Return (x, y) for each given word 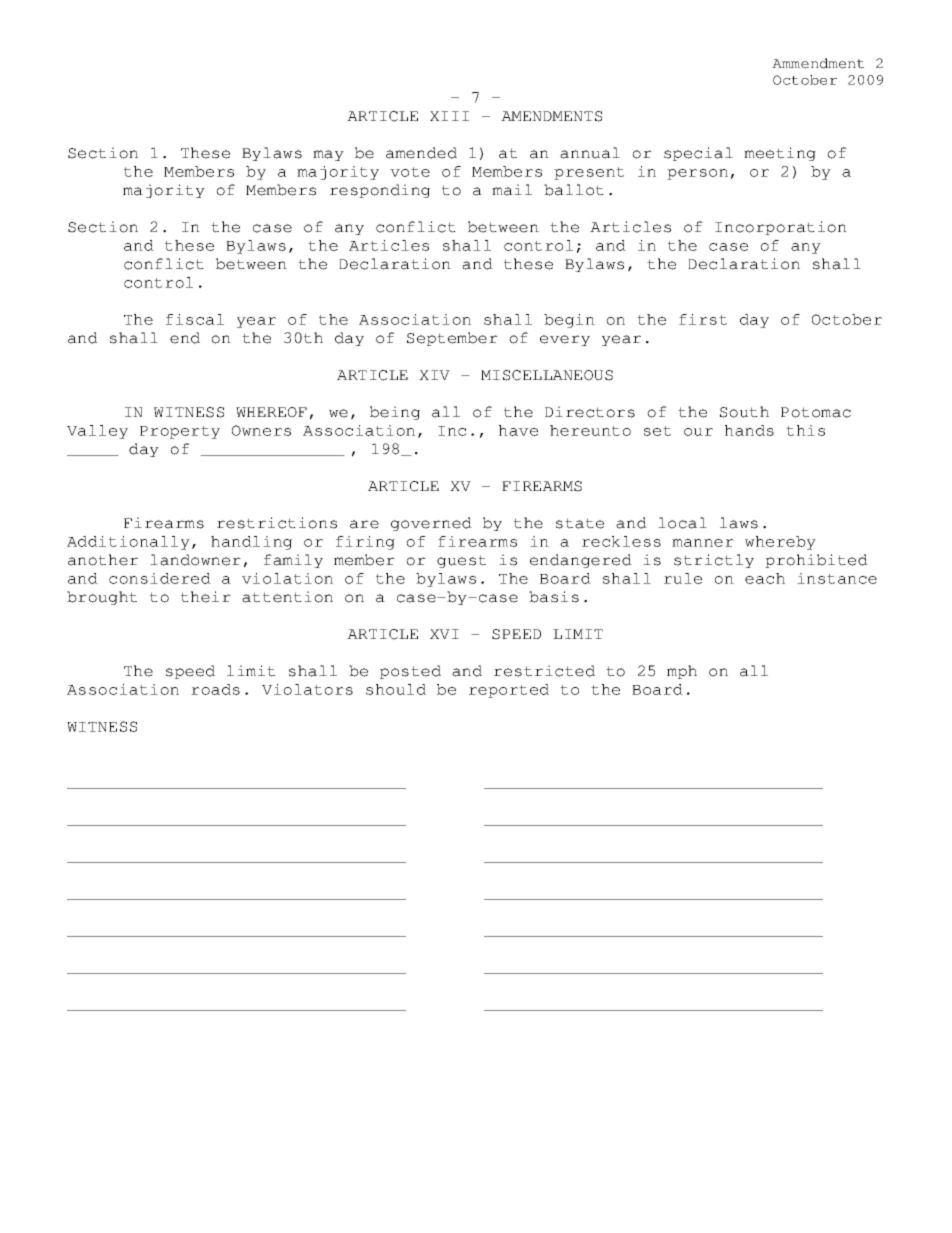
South (744, 412)
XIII (449, 116)
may (328, 155)
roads (215, 689)
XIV (434, 375)
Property (180, 432)
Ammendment (818, 63)
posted (410, 672)
